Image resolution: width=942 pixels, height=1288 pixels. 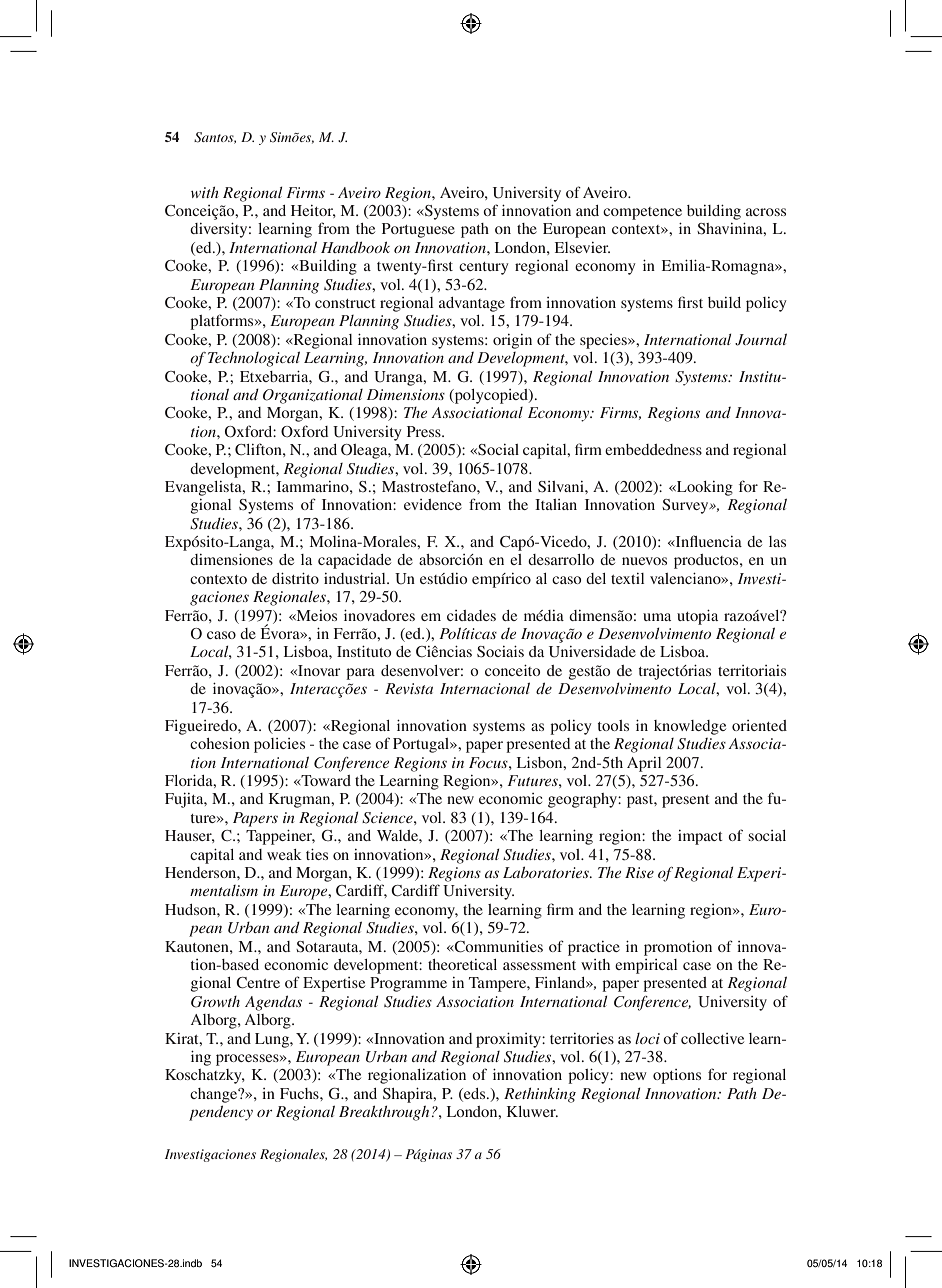 I want to click on Internacional, so click(x=485, y=688).
